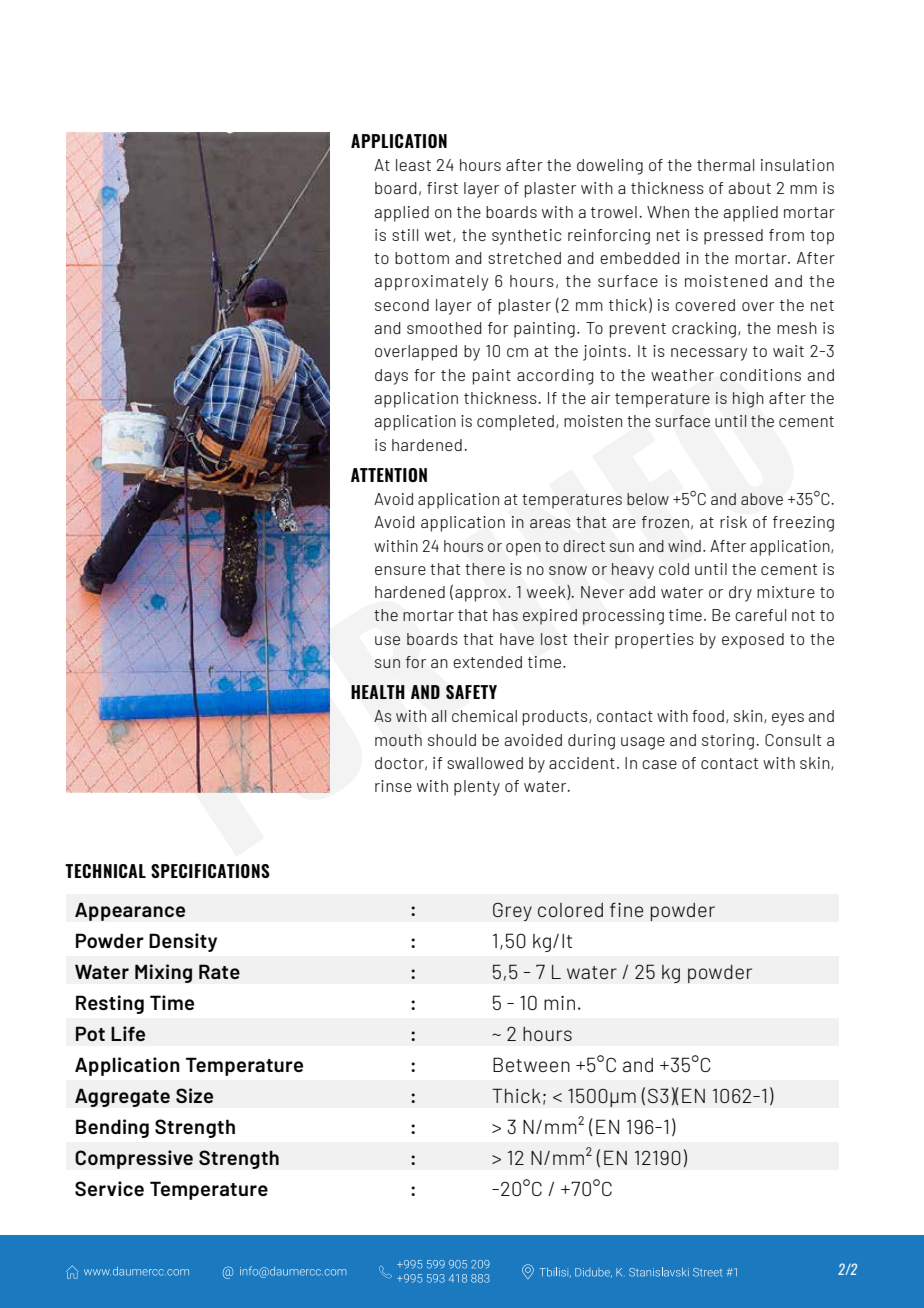 Image resolution: width=924 pixels, height=1308 pixels. What do you see at coordinates (485, 569) in the screenshot?
I see `there` at bounding box center [485, 569].
